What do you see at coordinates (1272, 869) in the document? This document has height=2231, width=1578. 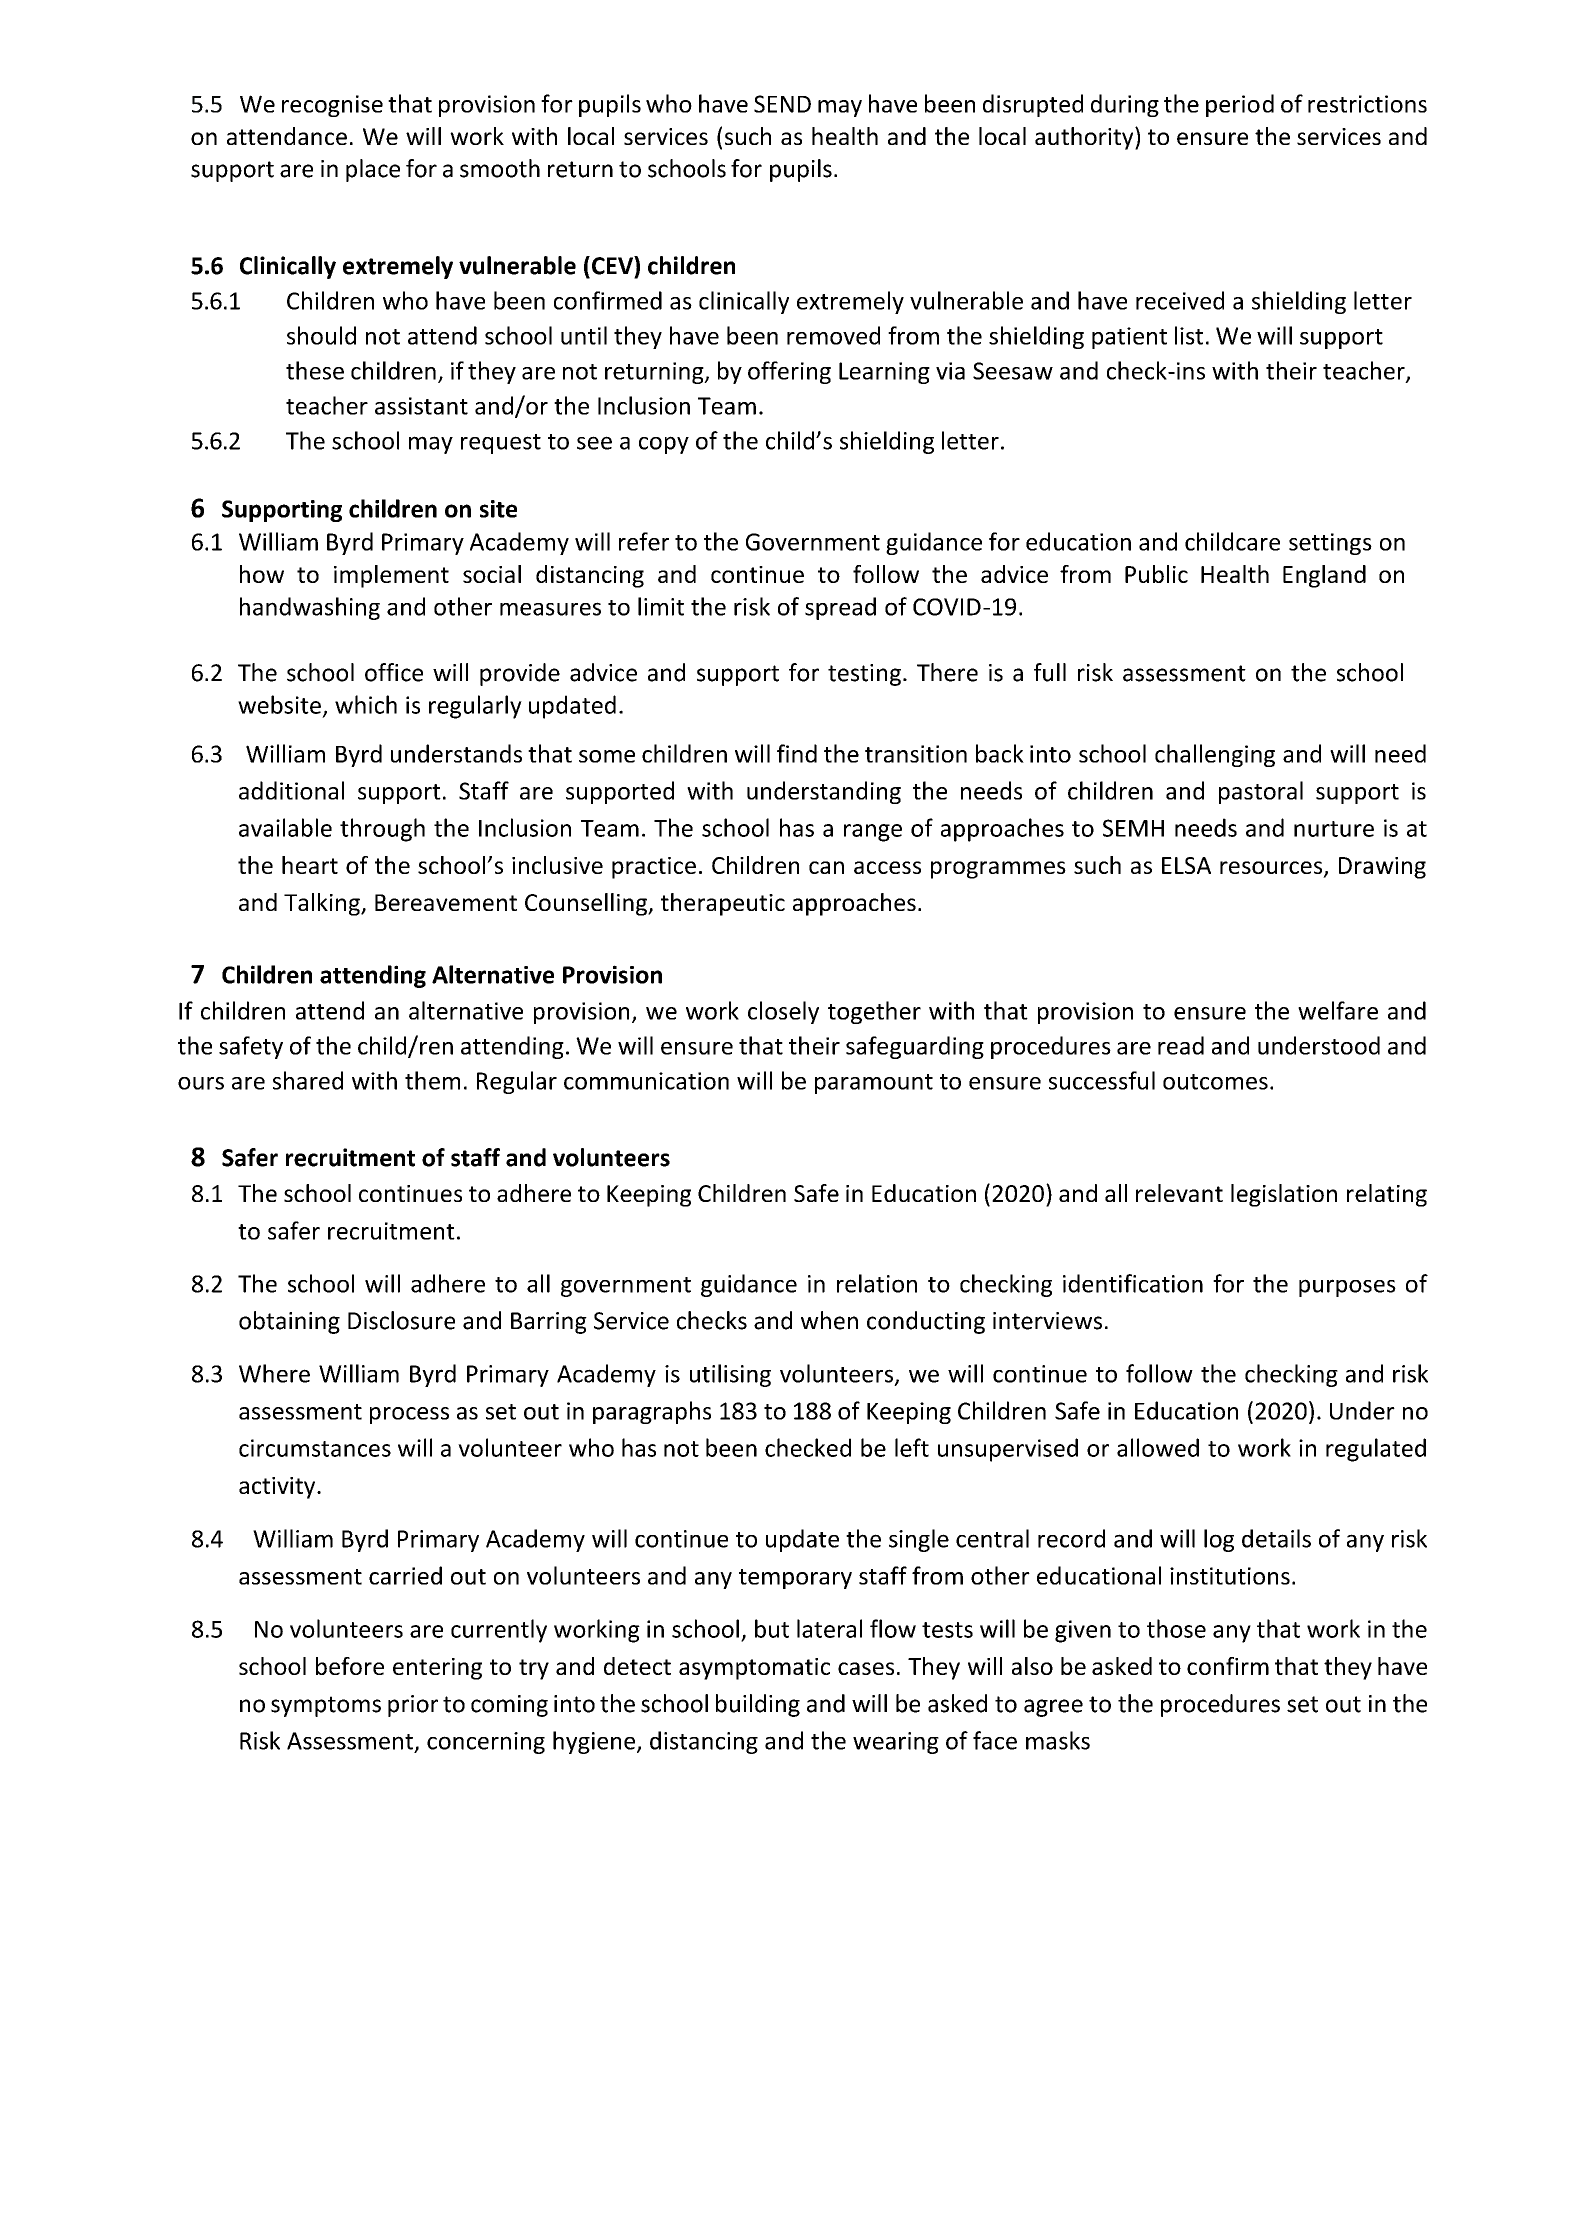 I see `resources` at bounding box center [1272, 869].
